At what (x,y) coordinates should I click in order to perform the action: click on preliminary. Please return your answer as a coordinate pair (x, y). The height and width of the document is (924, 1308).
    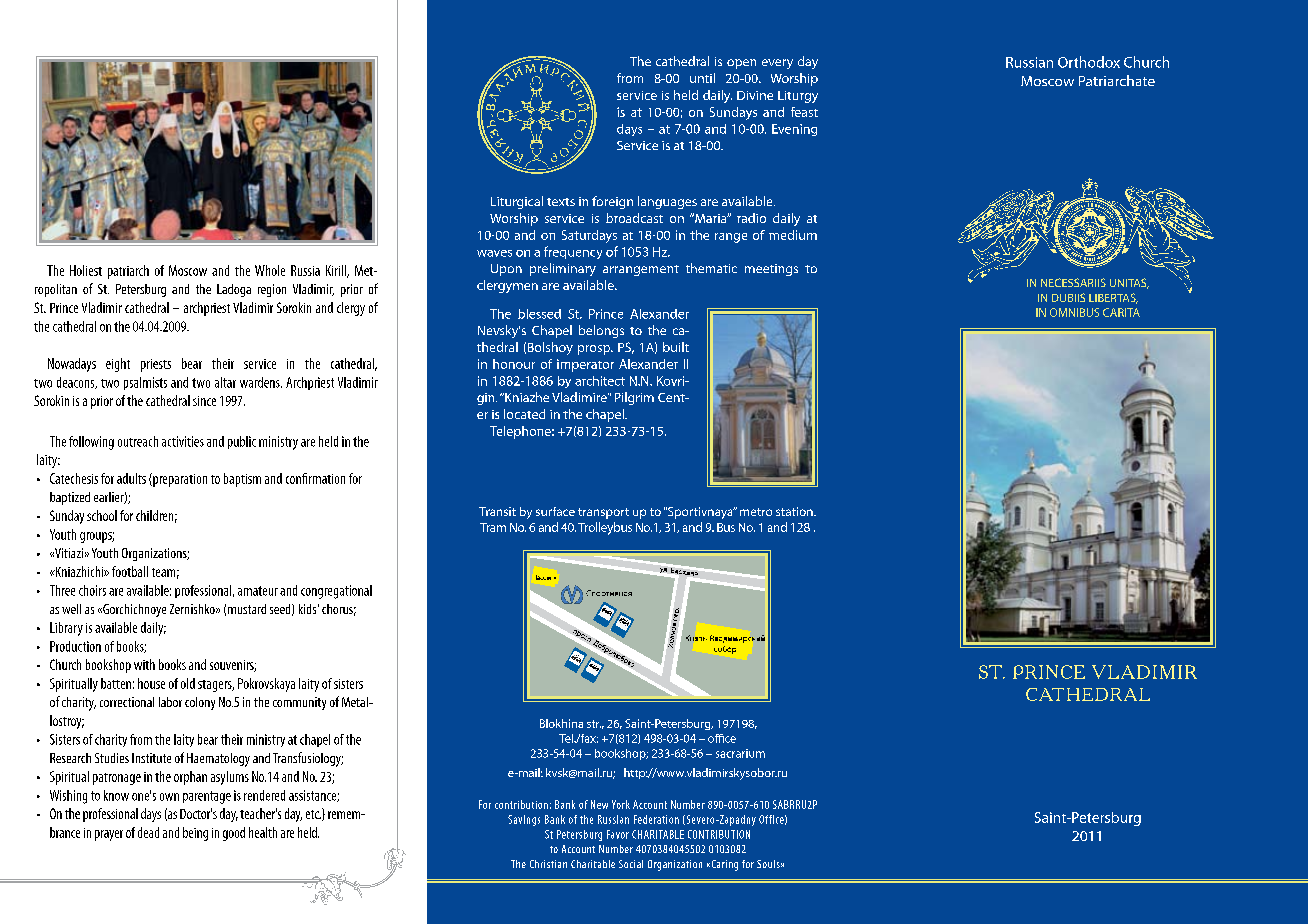
    Looking at the image, I should click on (563, 269).
